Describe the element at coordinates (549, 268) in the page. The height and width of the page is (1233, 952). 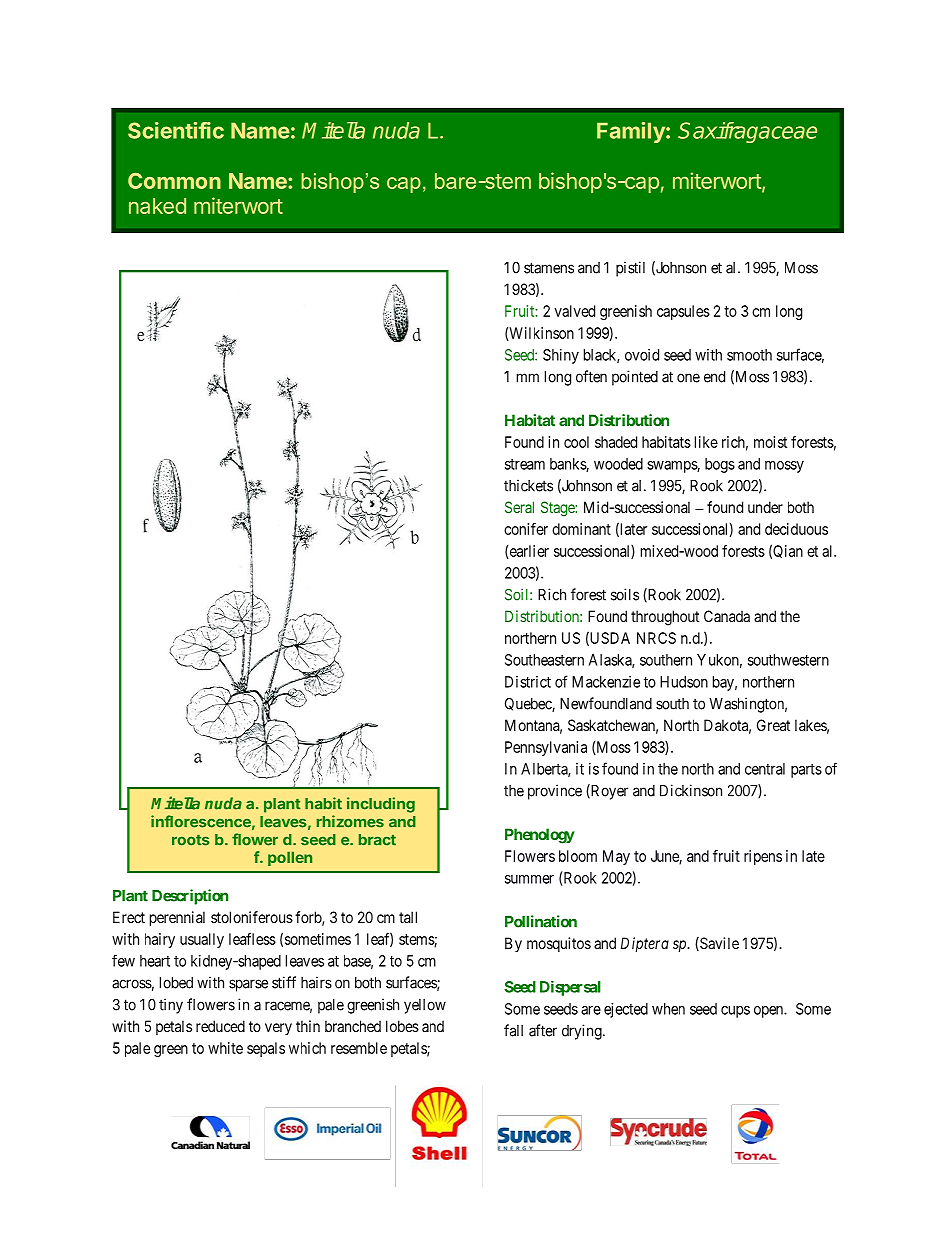
I see `stamens` at that location.
